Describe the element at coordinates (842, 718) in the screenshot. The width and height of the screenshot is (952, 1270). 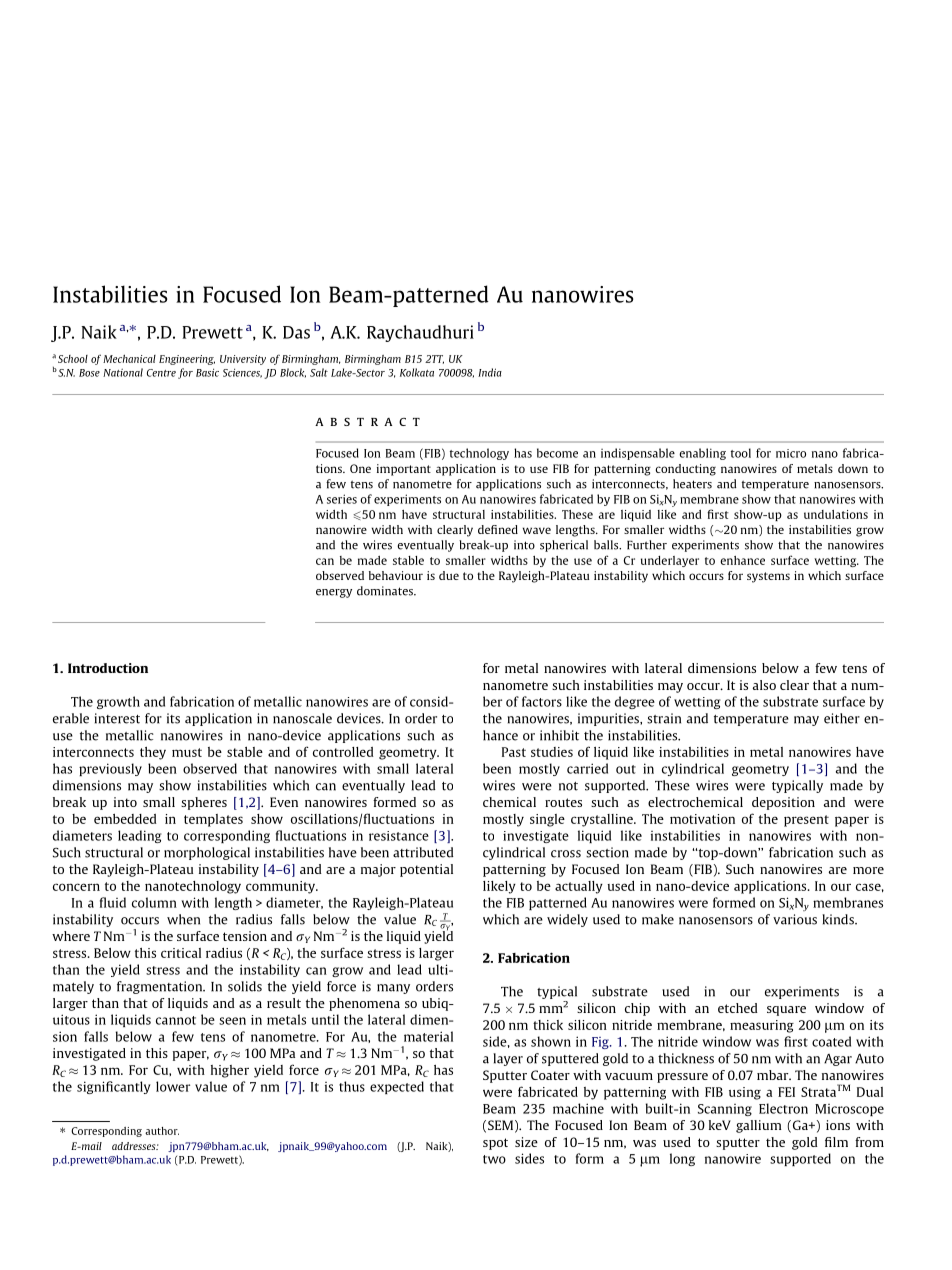
I see `either` at that location.
